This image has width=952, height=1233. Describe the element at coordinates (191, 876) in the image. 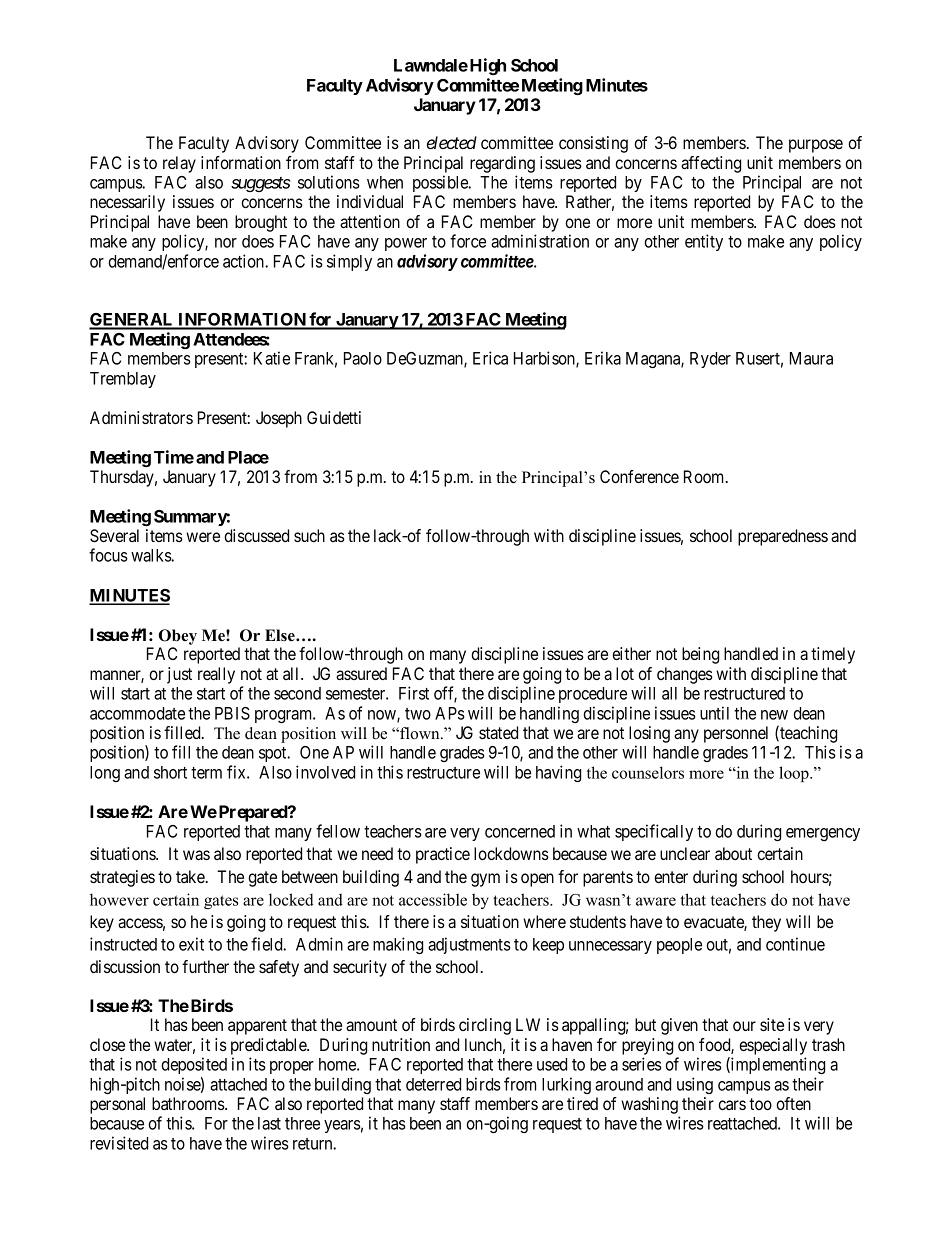

I see `take` at that location.
